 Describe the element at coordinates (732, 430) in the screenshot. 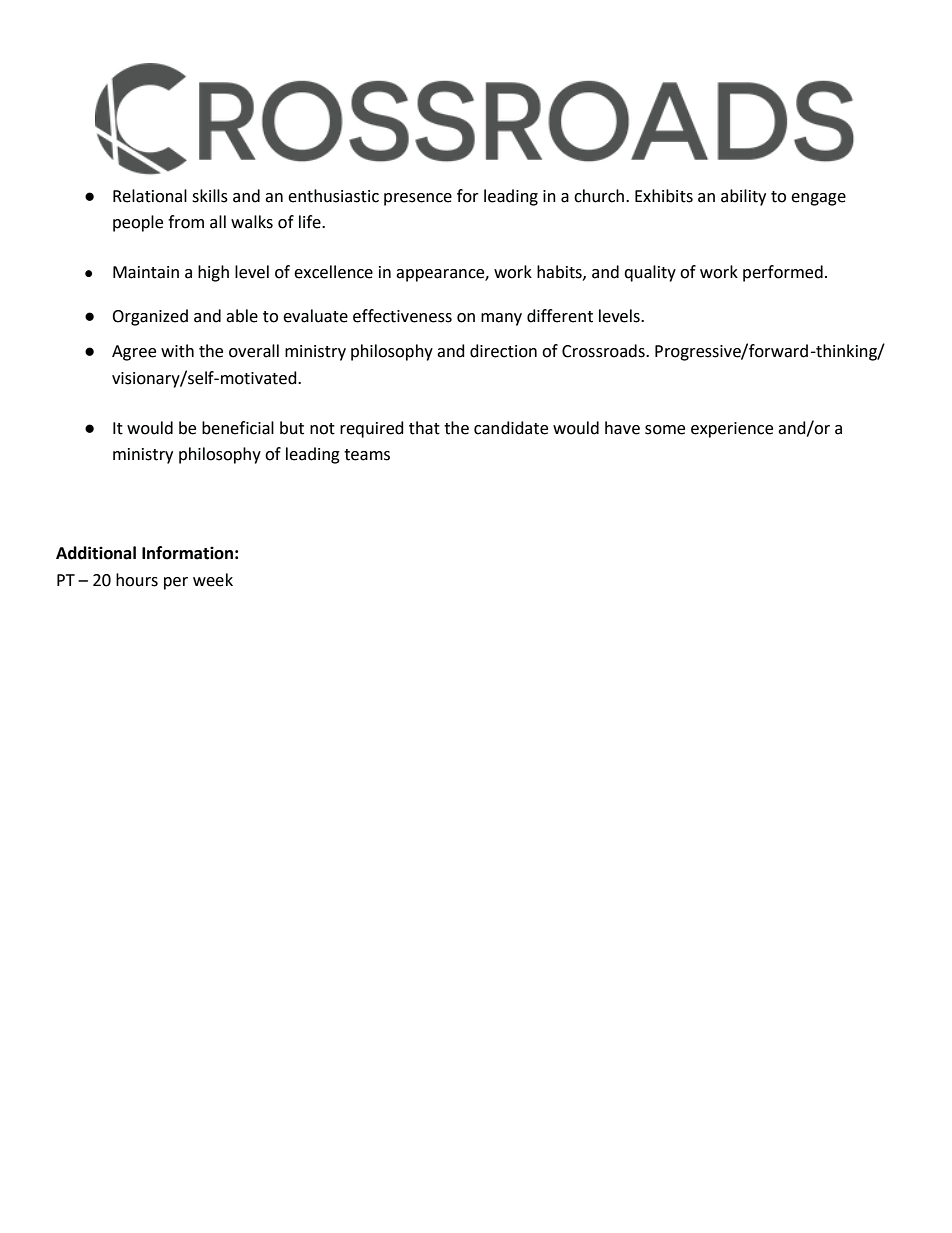

I see `experience` at that location.
